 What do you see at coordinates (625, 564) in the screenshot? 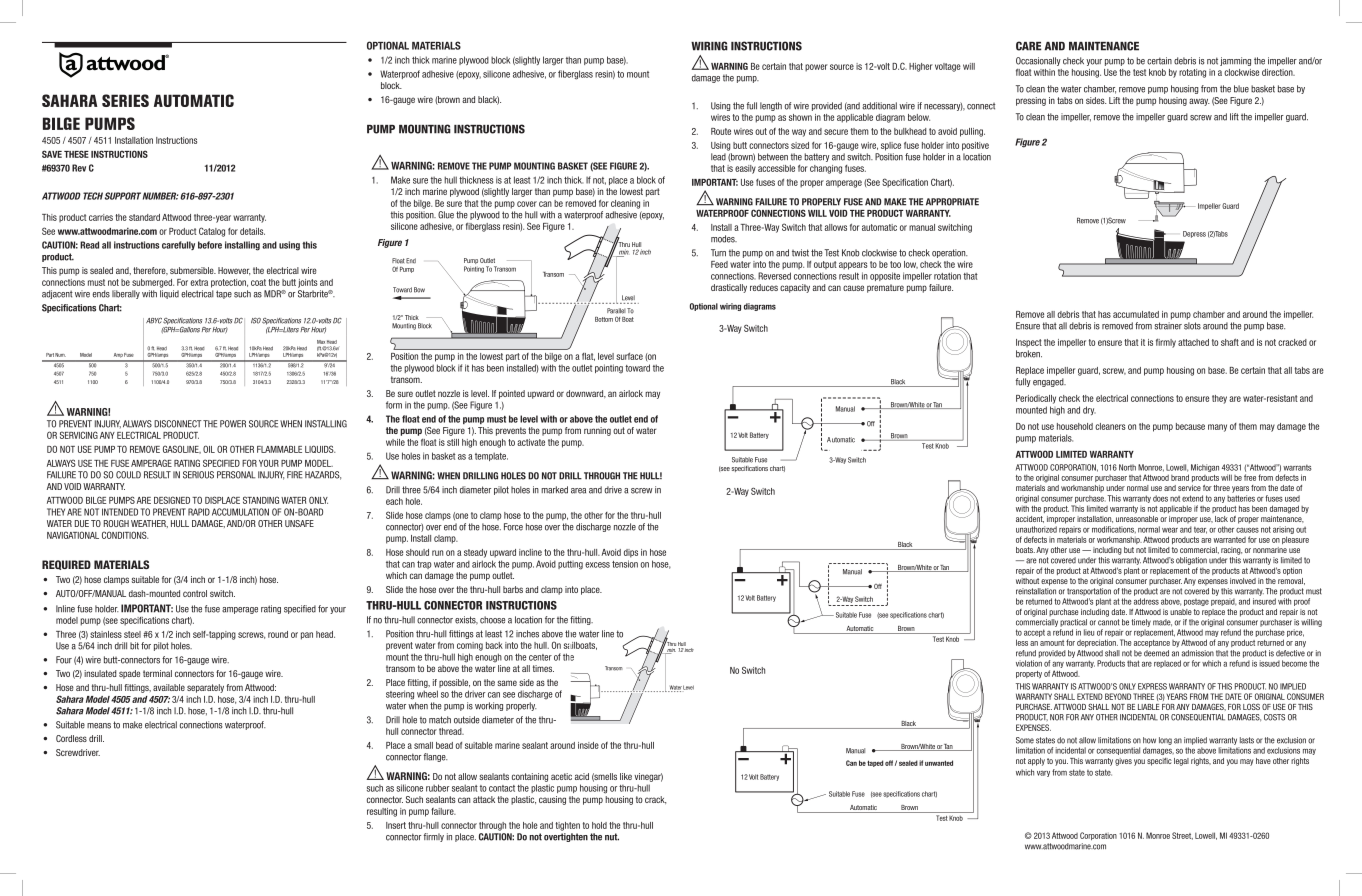
I see `tension` at bounding box center [625, 564].
